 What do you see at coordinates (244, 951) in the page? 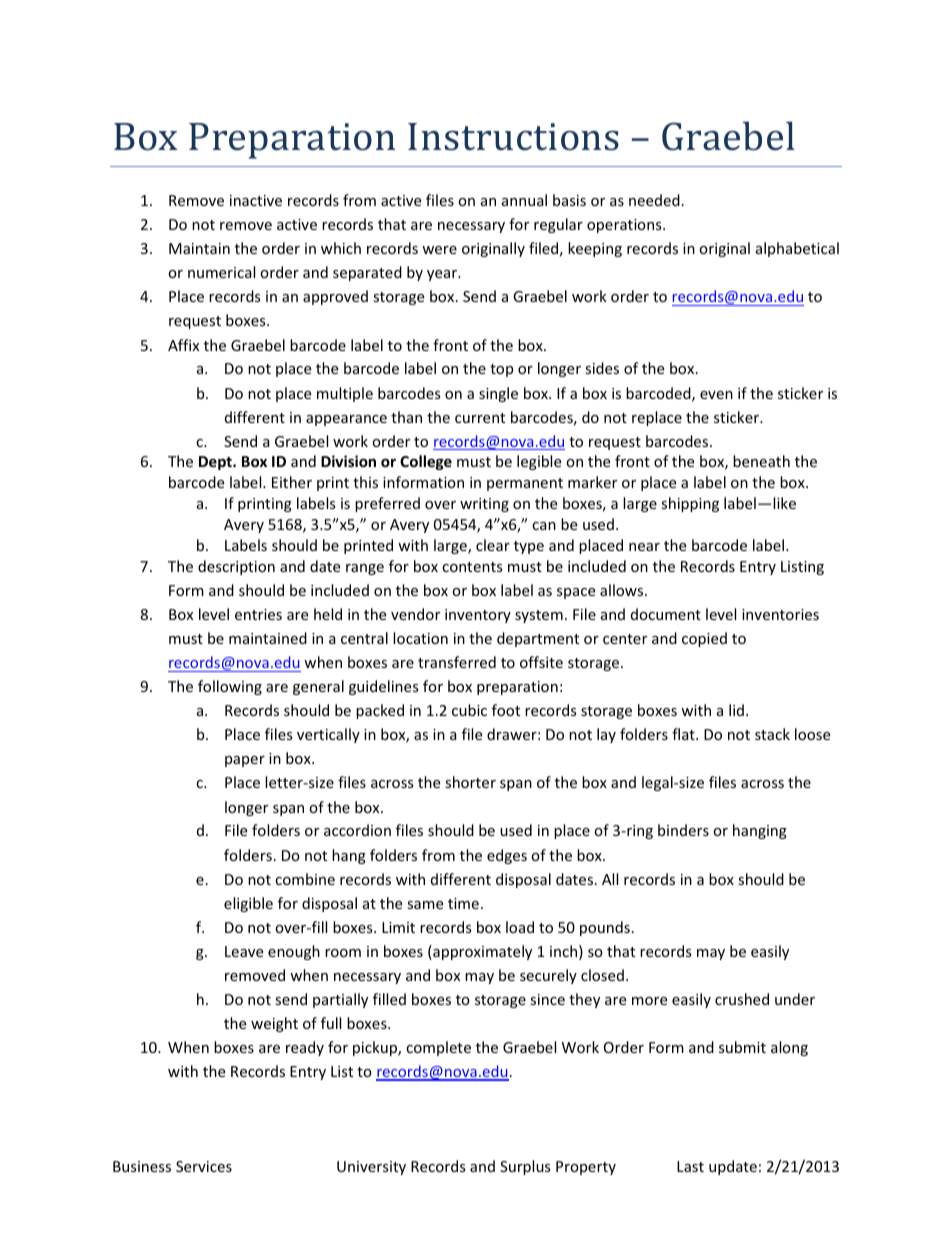
I see `Leave` at bounding box center [244, 951].
